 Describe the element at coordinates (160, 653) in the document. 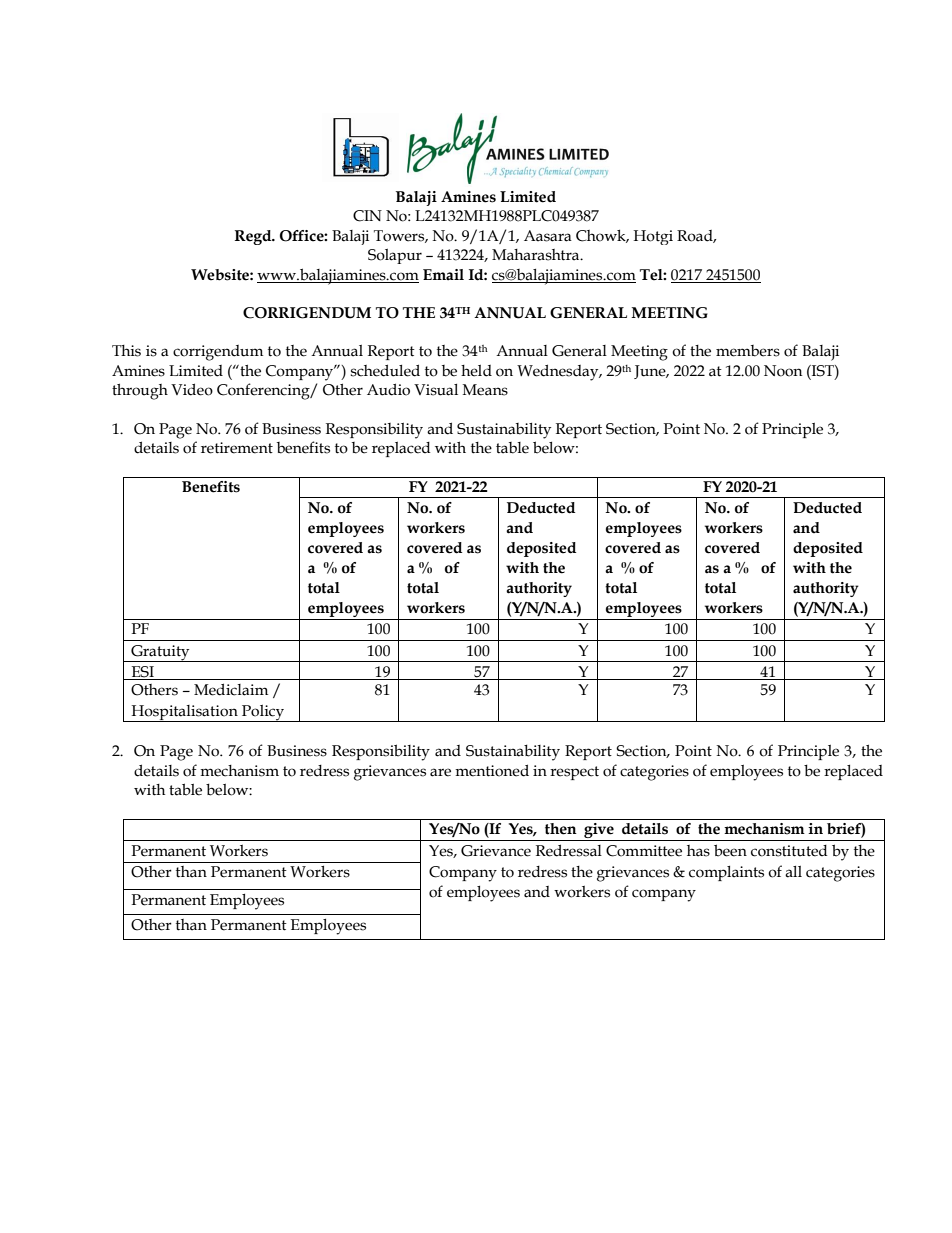

I see `Gratuity` at that location.
